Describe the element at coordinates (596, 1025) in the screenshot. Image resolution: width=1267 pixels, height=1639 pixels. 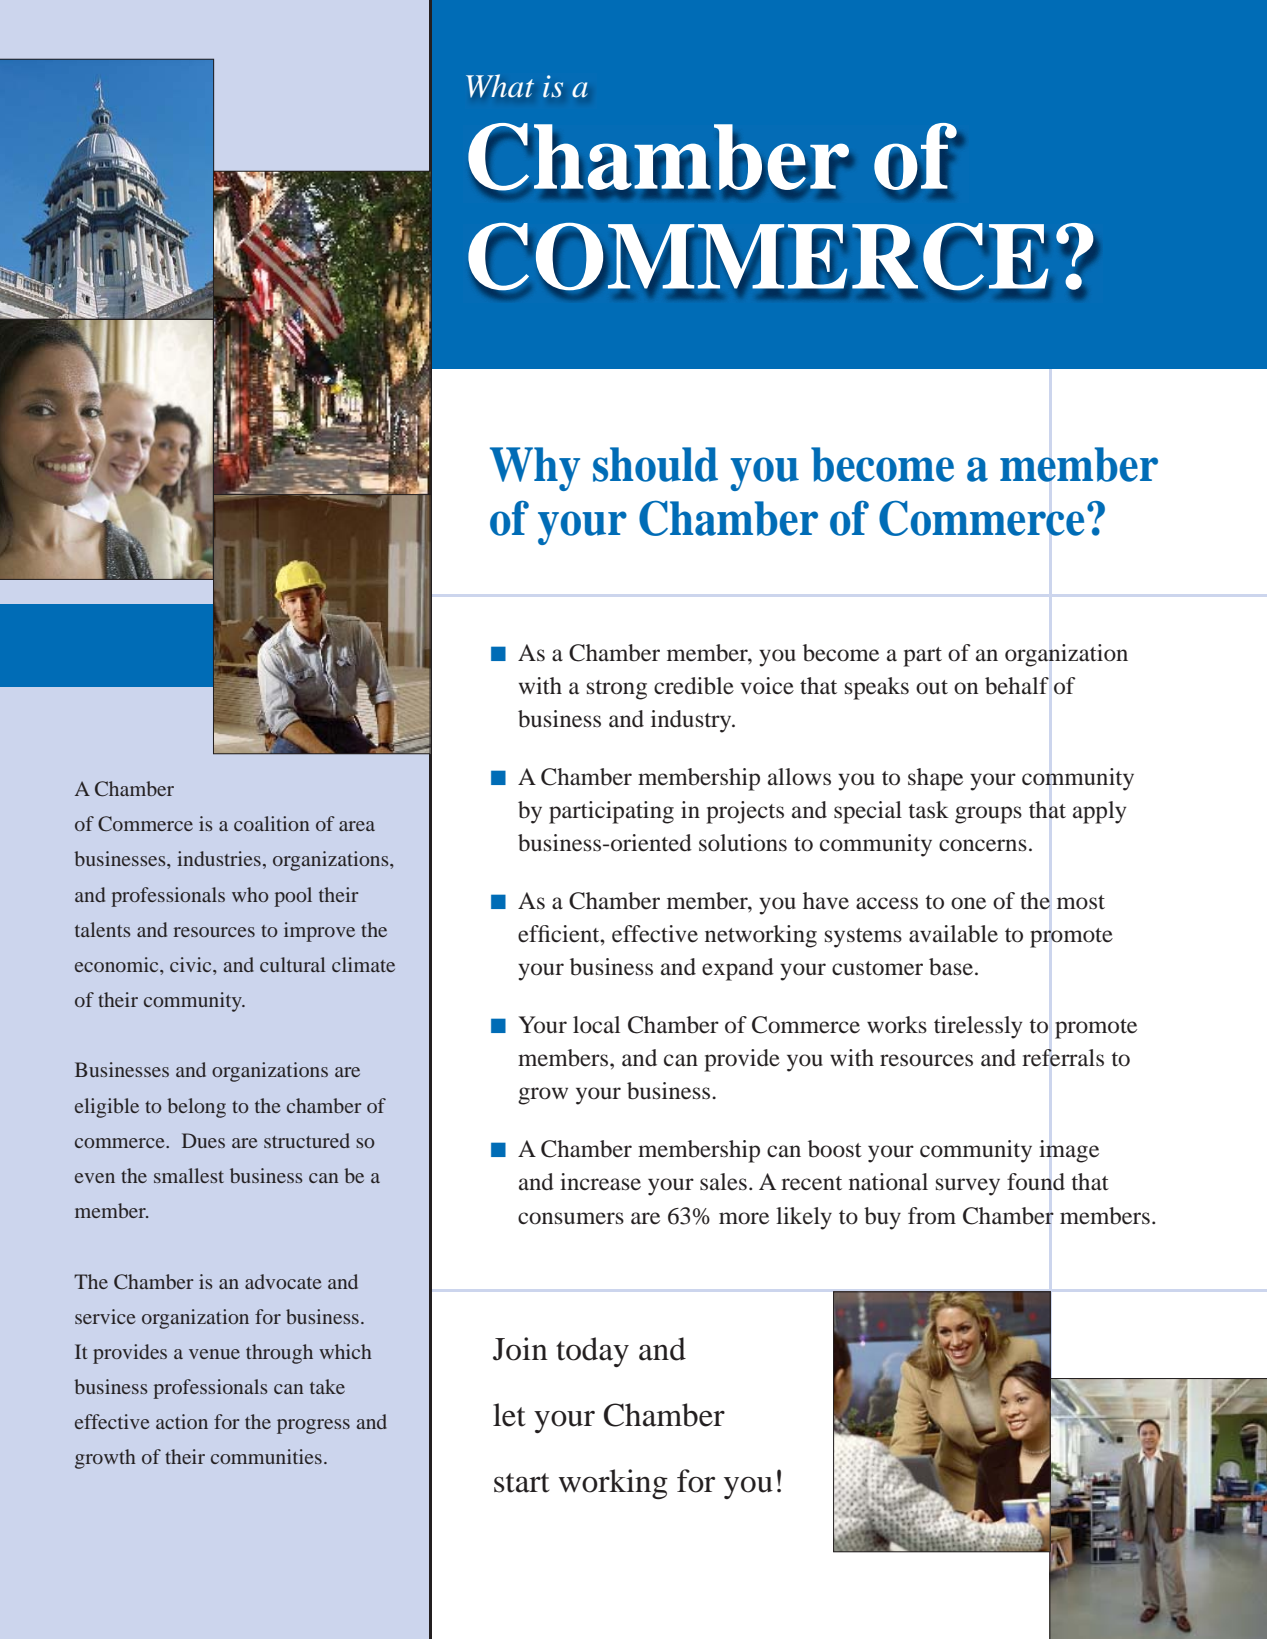
I see `local` at that location.
